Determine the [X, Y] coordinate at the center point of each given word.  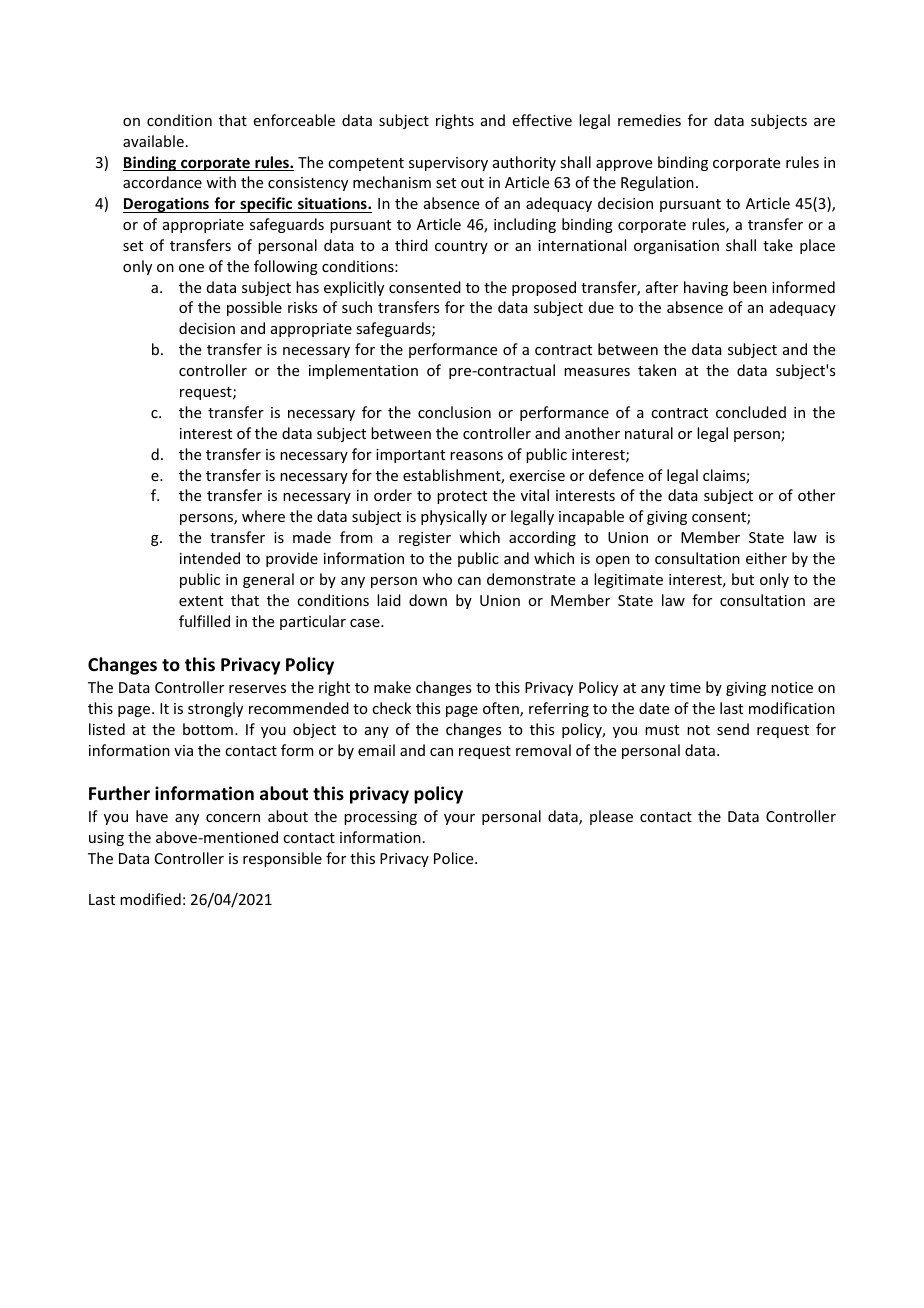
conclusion [454, 412]
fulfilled [204, 621]
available [153, 141]
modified [150, 899]
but [743, 579]
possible [254, 308]
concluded [751, 412]
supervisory [448, 164]
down [428, 600]
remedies [649, 120]
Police [455, 858]
